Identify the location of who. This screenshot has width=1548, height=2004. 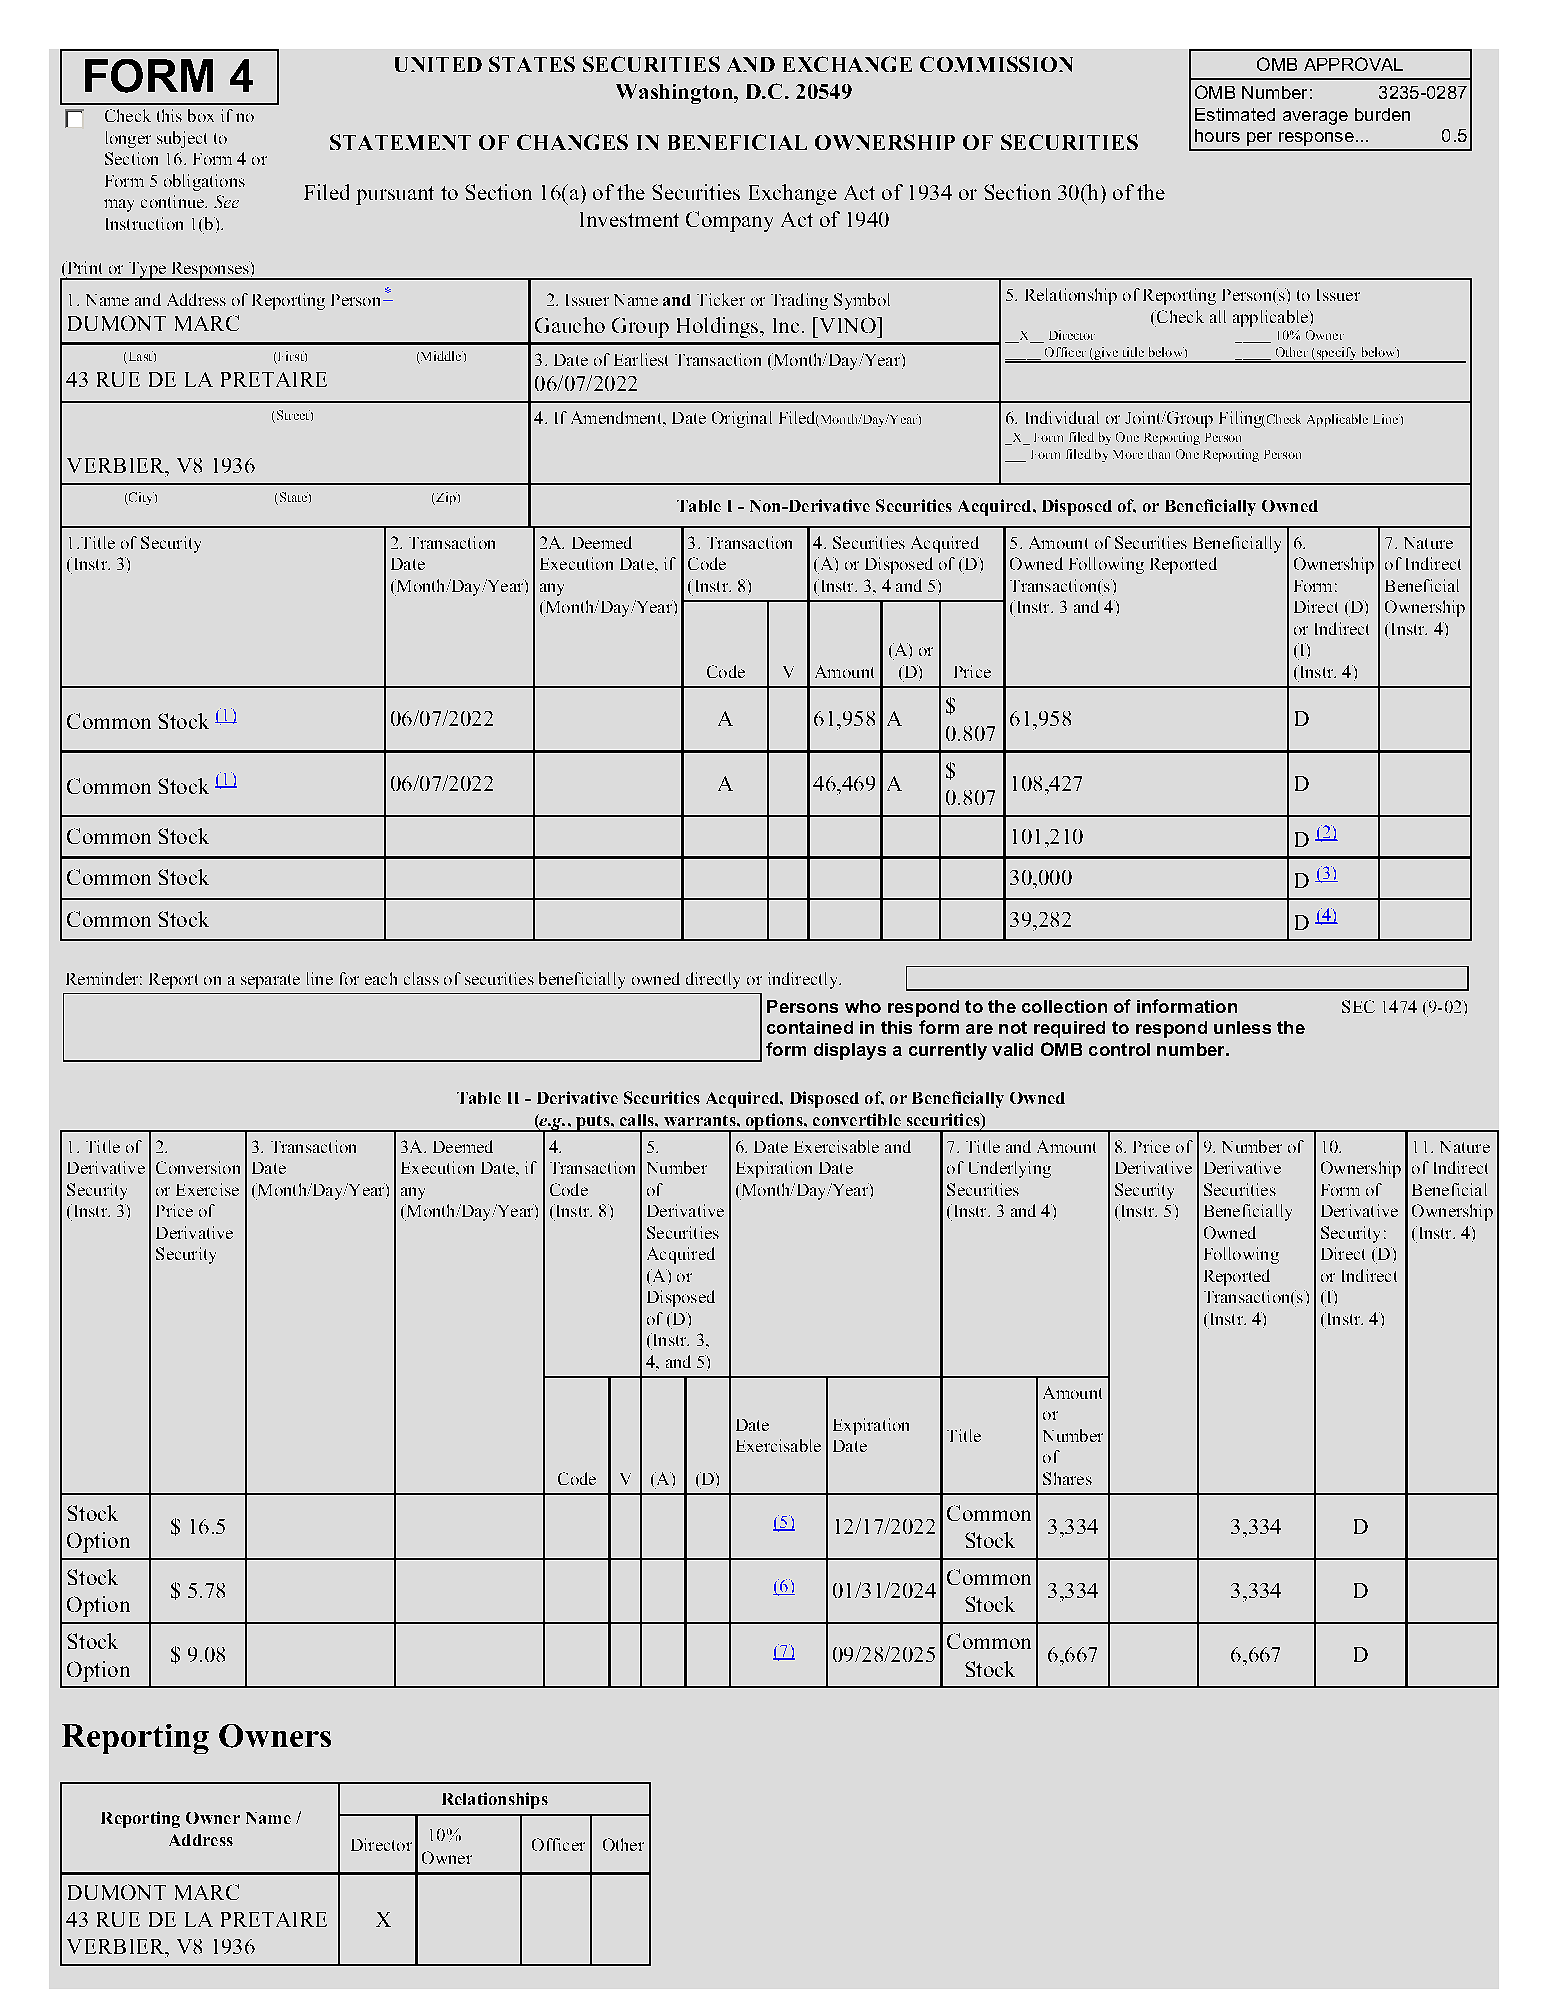
(863, 1006).
